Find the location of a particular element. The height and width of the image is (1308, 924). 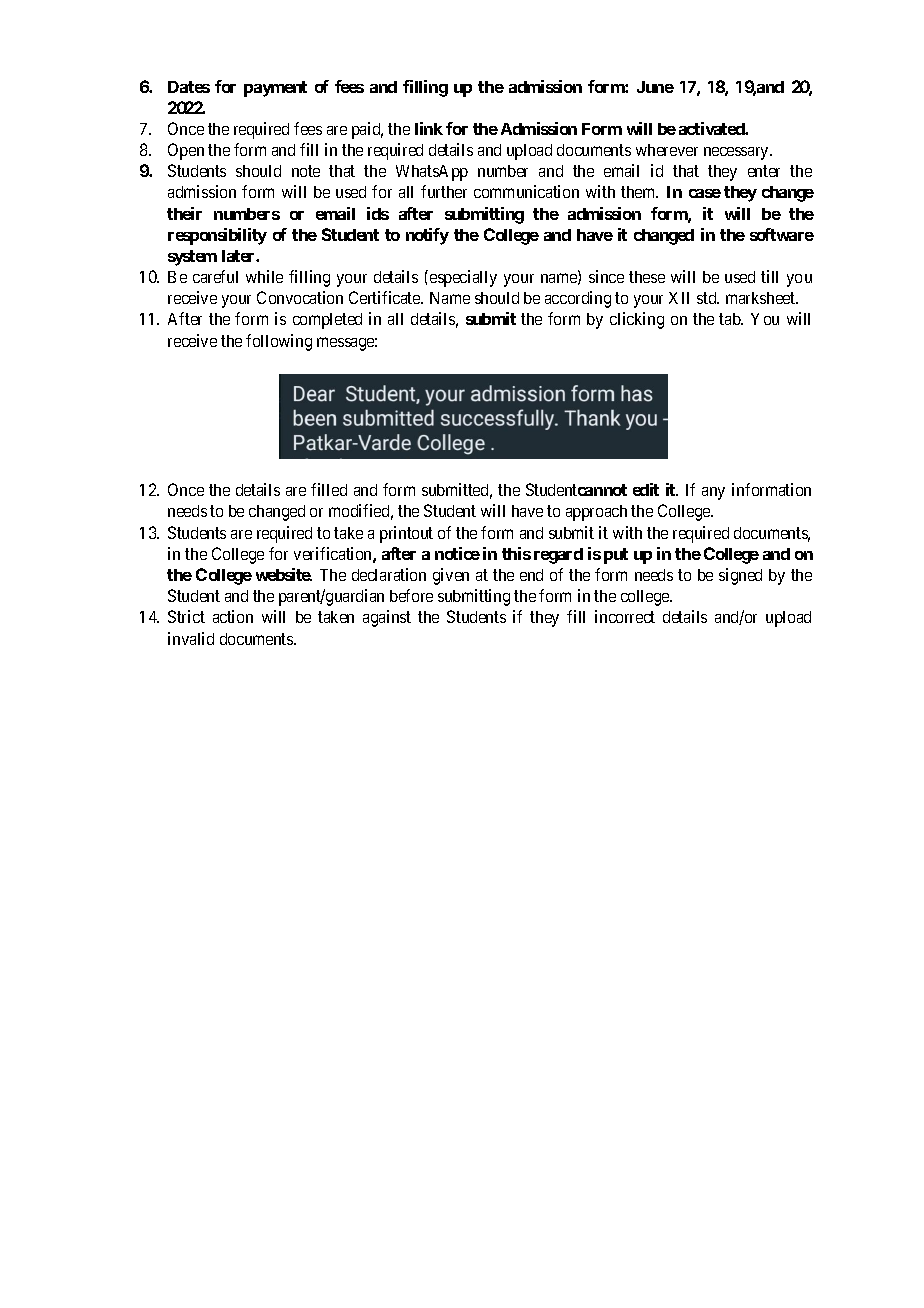

according is located at coordinates (578, 299).
